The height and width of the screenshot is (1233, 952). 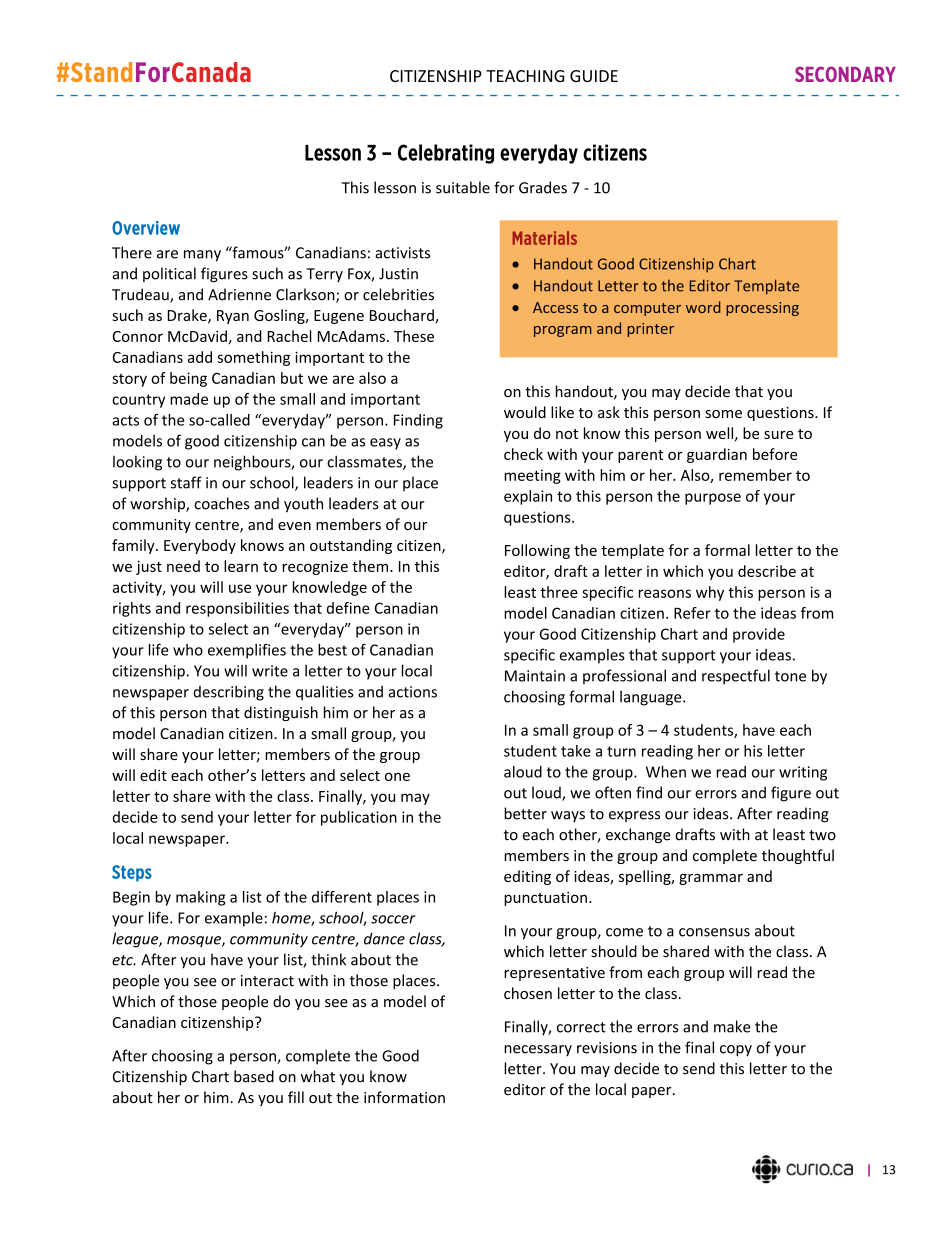 What do you see at coordinates (254, 1076) in the screenshot?
I see `based` at bounding box center [254, 1076].
